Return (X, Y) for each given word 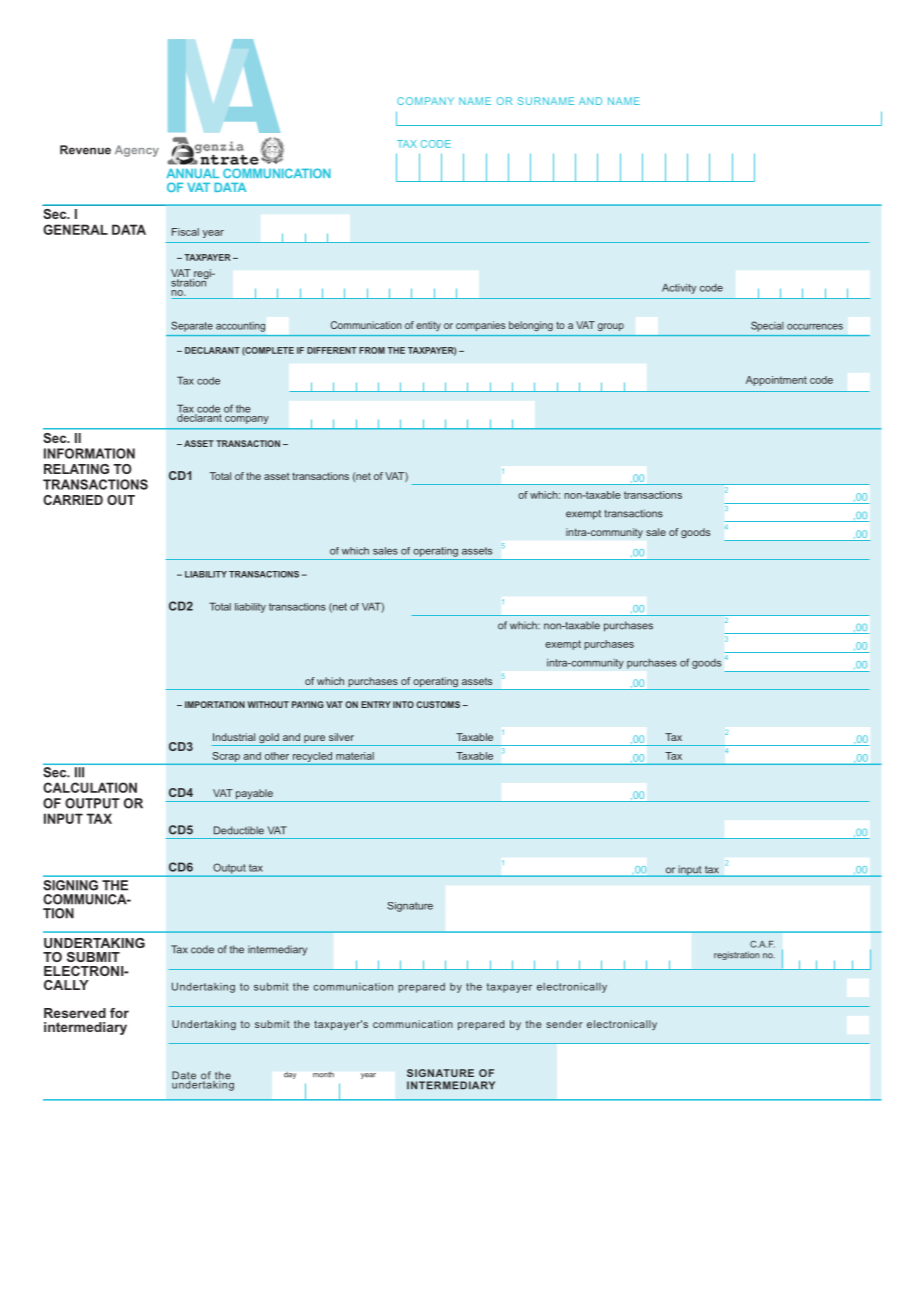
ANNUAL (192, 173)
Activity (679, 288)
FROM (372, 350)
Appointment (776, 381)
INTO (403, 704)
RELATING (76, 469)
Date (184, 1076)
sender (564, 1024)
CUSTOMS (438, 704)
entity (428, 326)
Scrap (226, 757)
